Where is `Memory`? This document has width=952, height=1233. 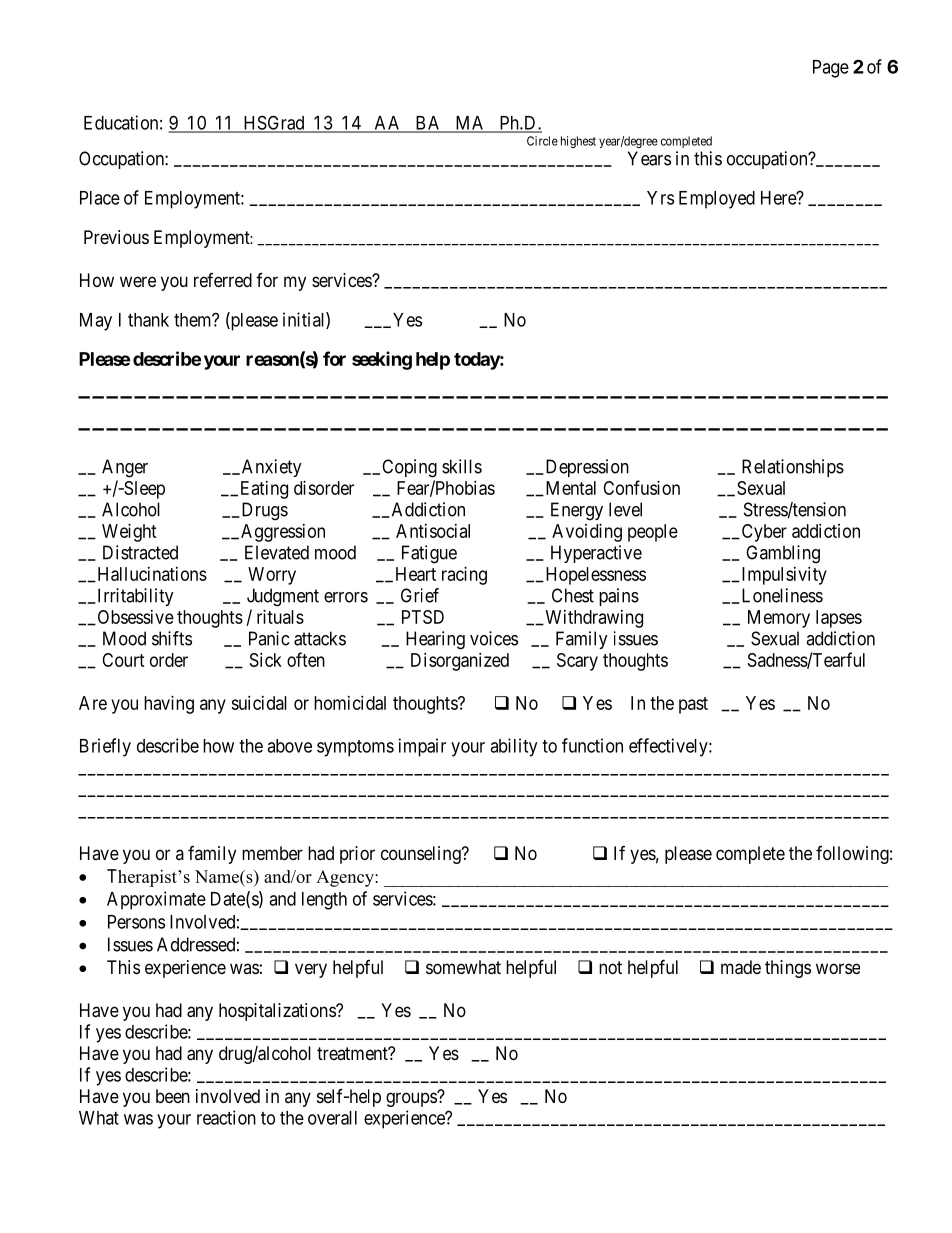
Memory is located at coordinates (779, 619).
